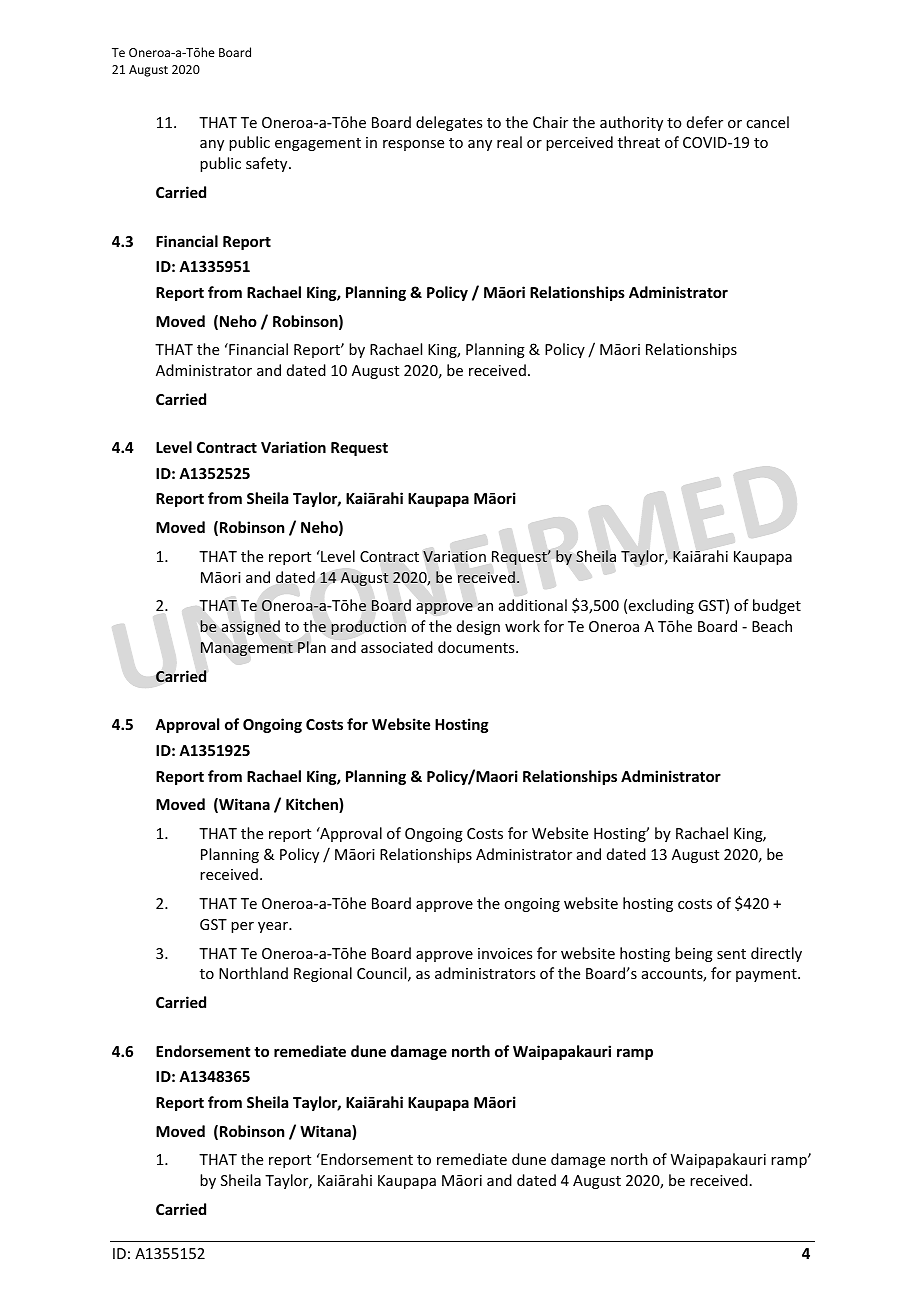 This document has height=1308, width=924. Describe the element at coordinates (318, 144) in the document. I see `engagement` at that location.
